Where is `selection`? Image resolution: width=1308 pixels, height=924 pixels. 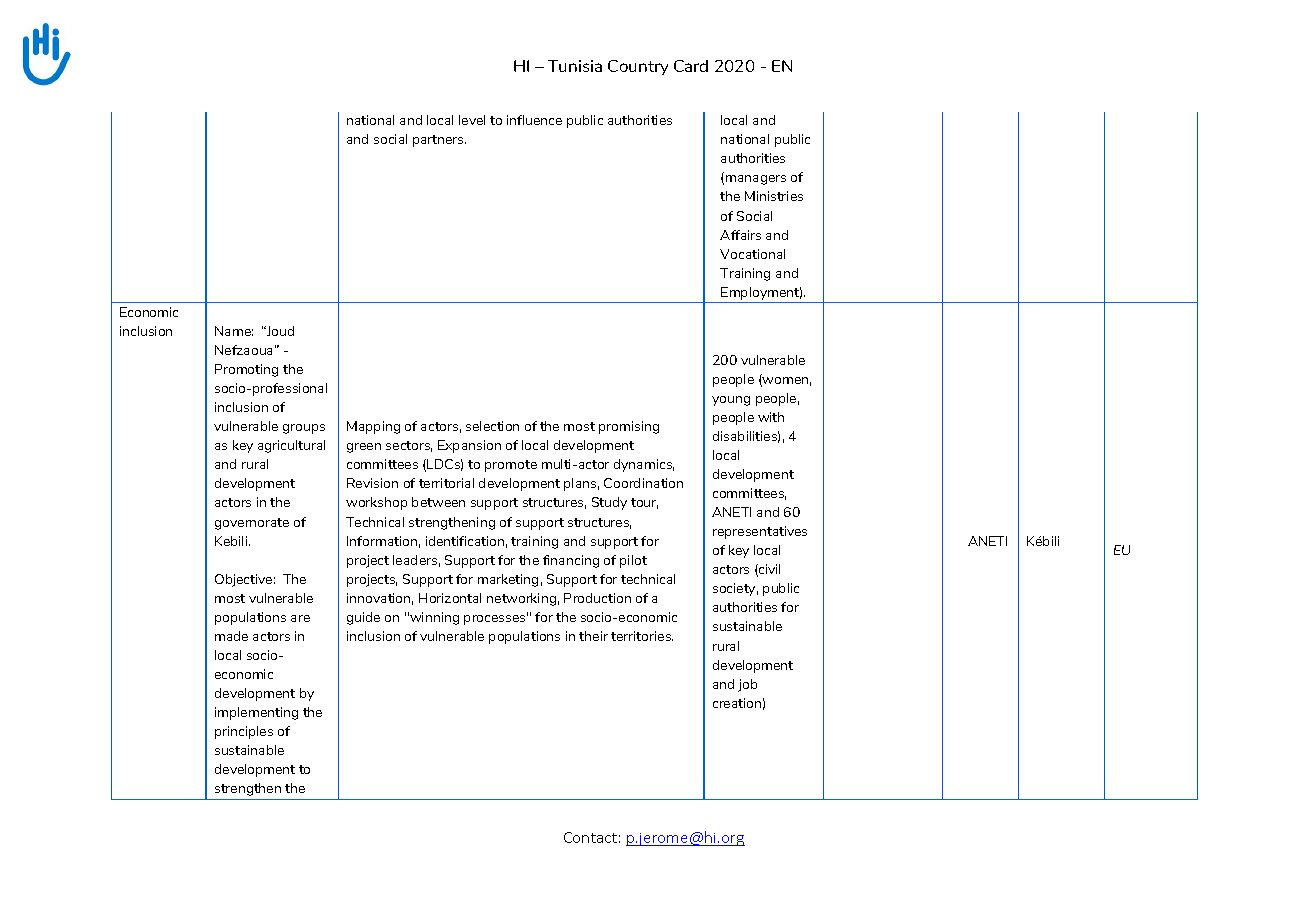
selection is located at coordinates (492, 426).
